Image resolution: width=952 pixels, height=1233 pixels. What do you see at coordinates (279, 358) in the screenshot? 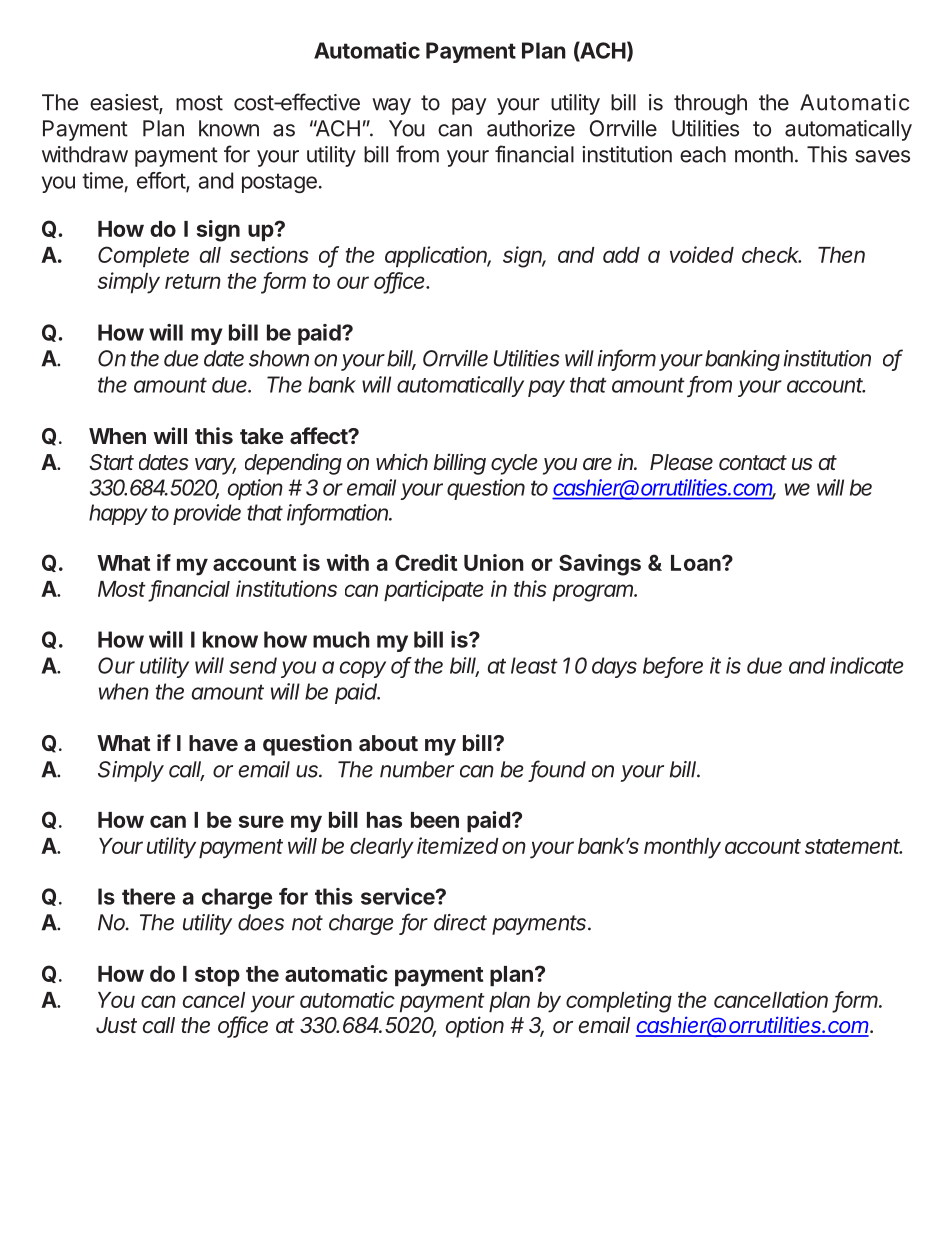
I see `shown` at bounding box center [279, 358].
